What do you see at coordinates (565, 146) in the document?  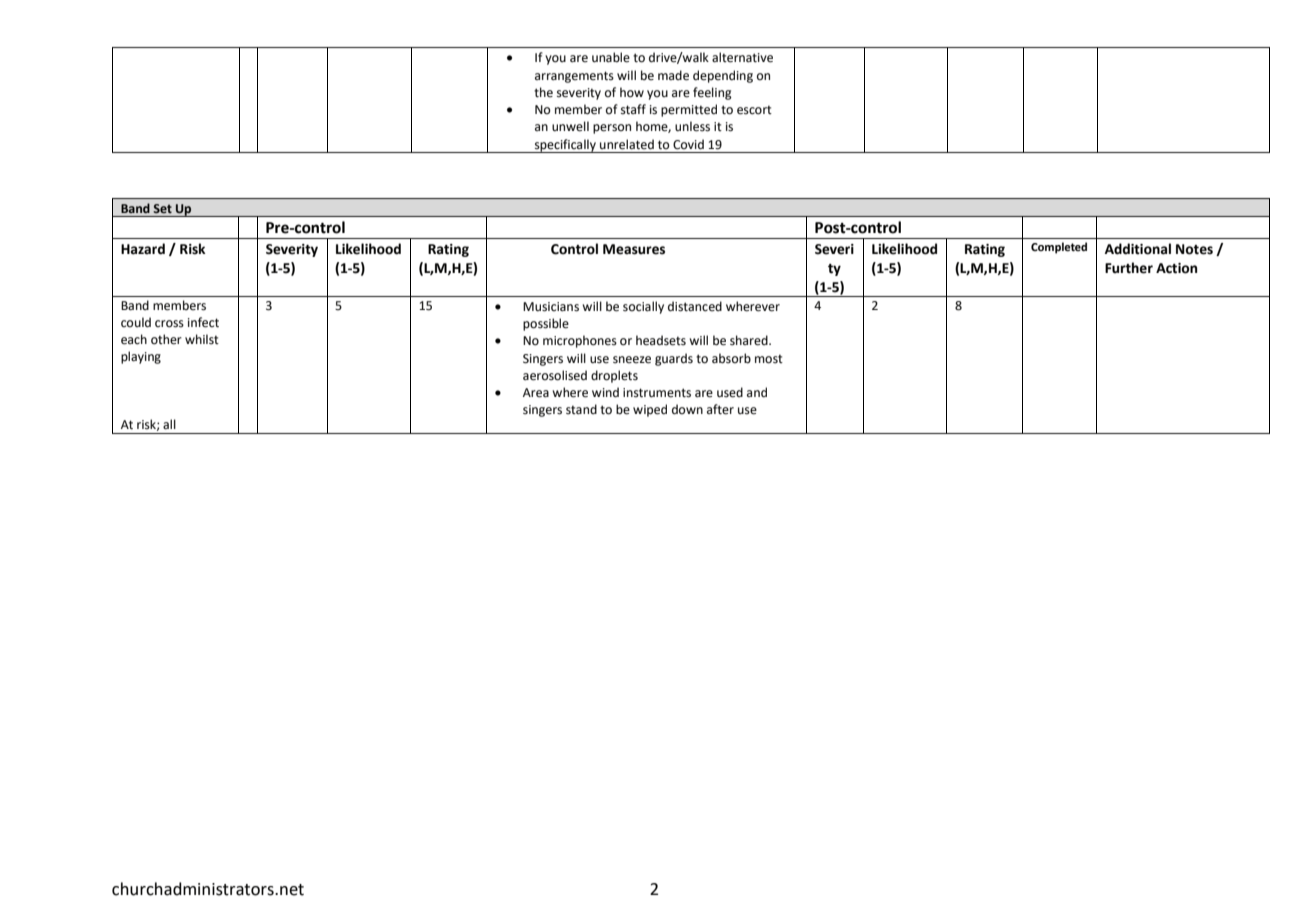 I see `specifically` at bounding box center [565, 146].
